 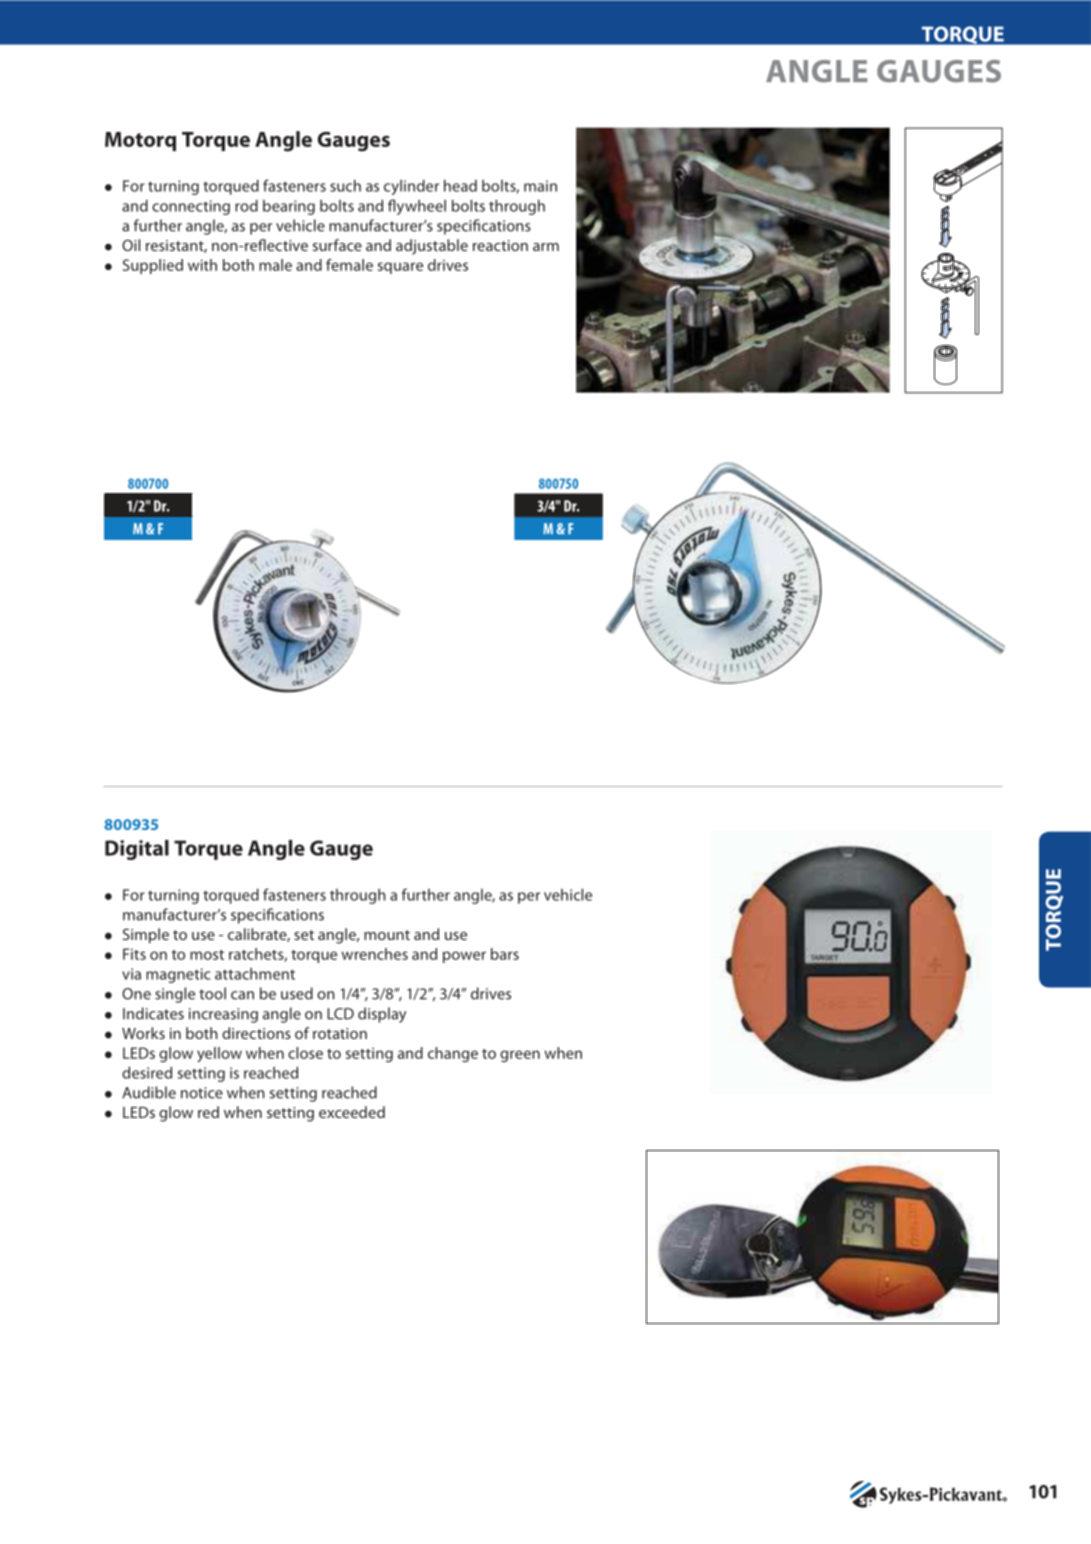 What do you see at coordinates (345, 186) in the screenshot?
I see `such` at bounding box center [345, 186].
